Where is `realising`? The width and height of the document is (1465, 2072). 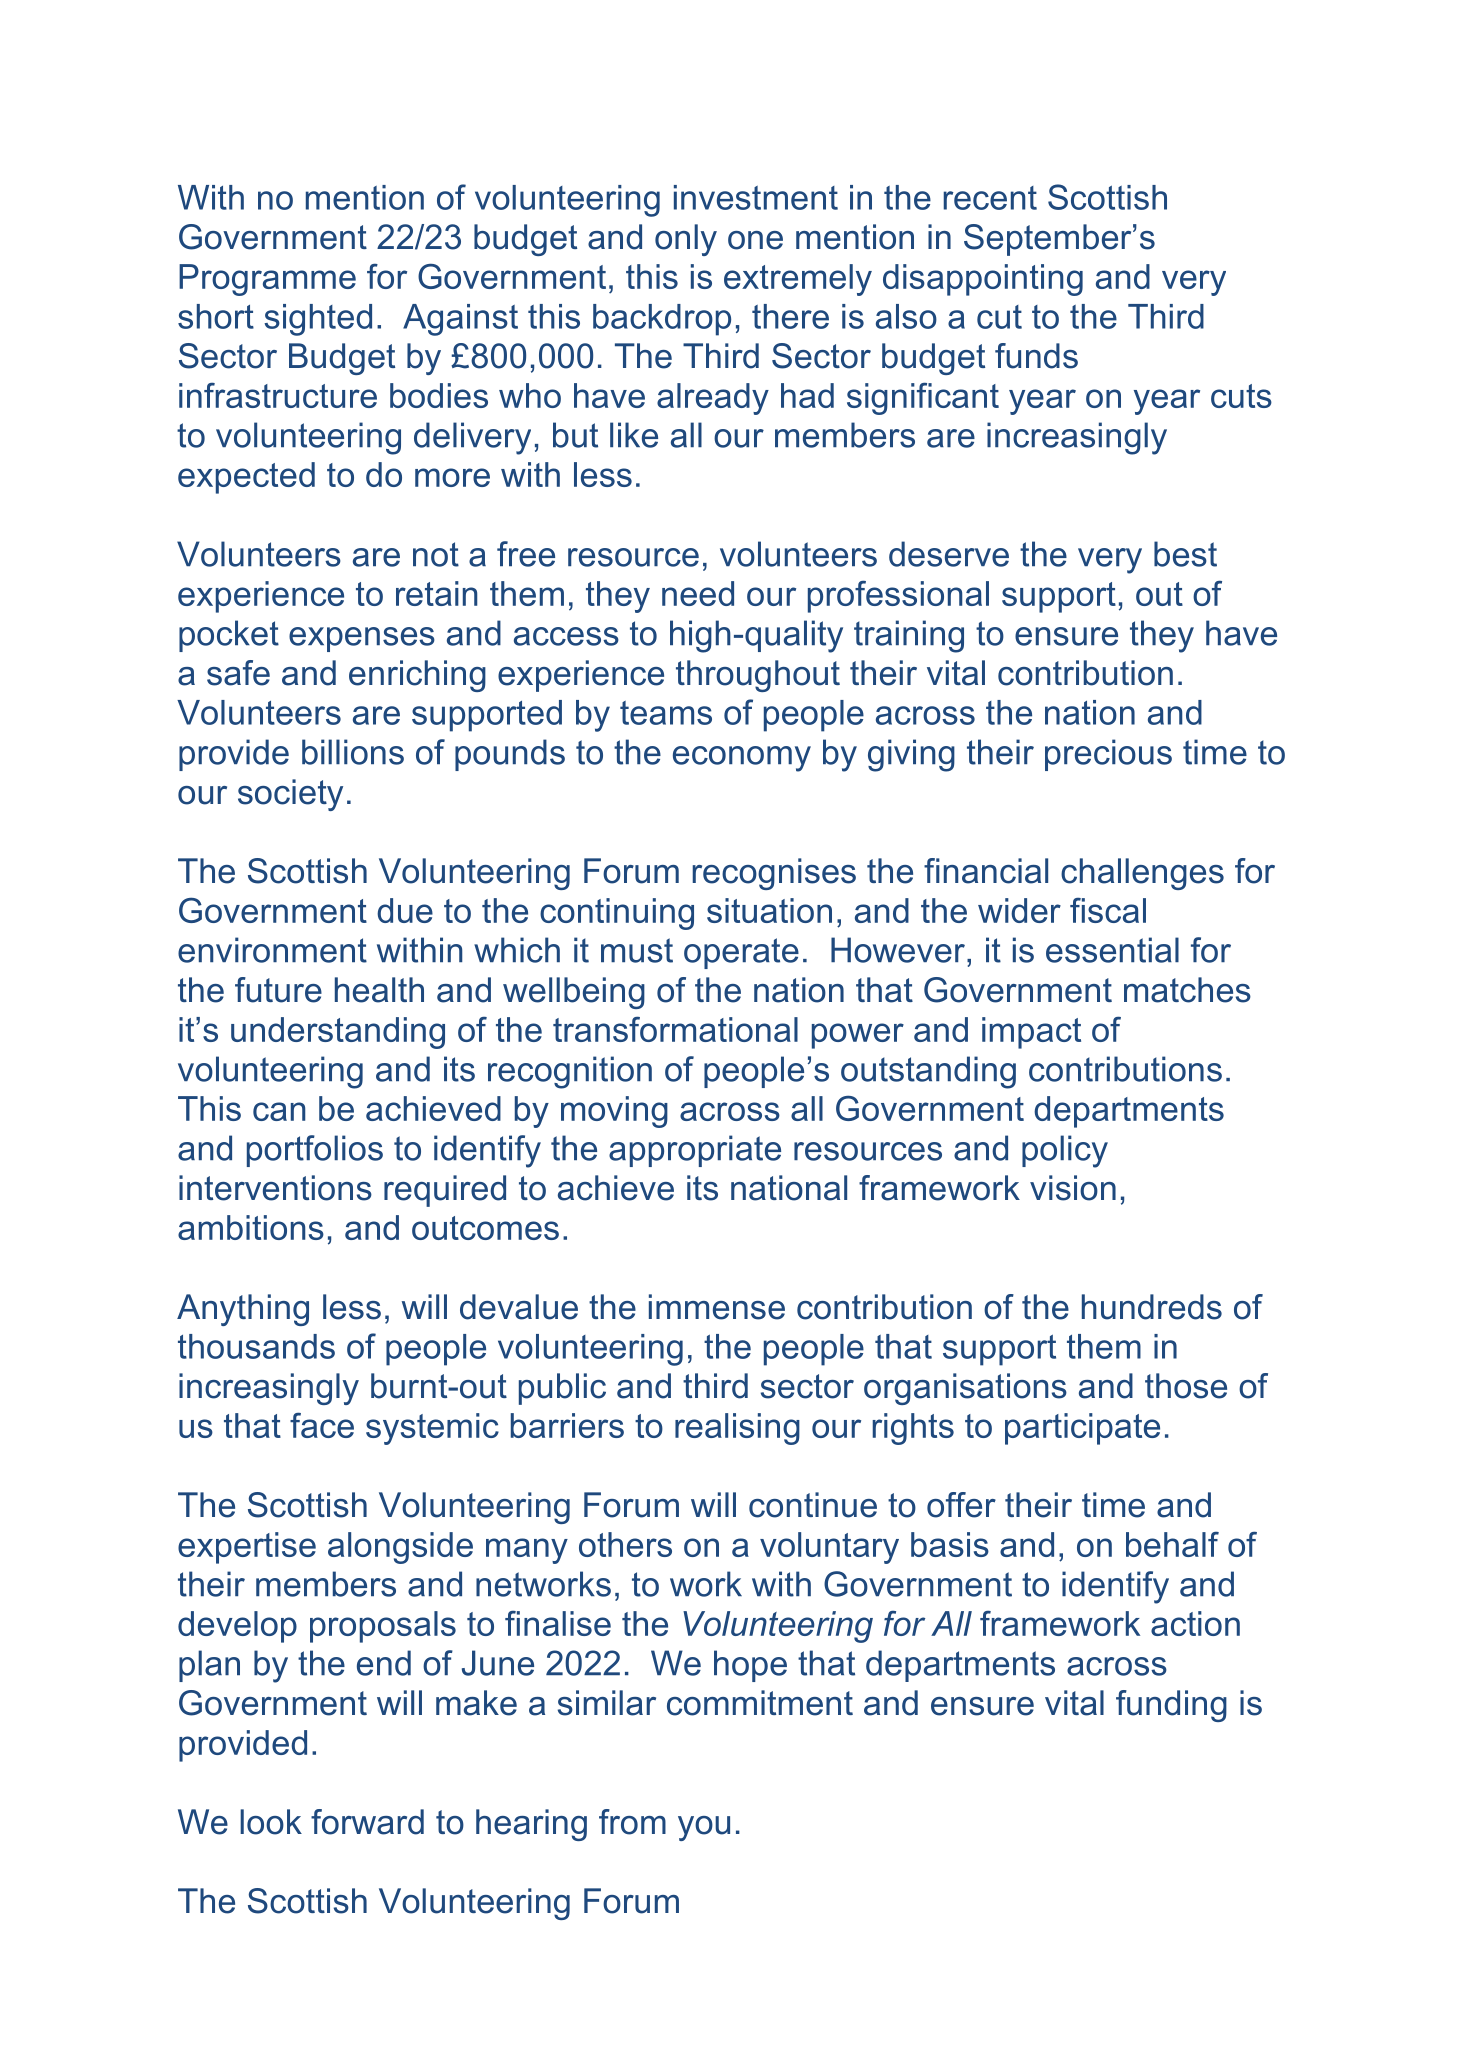
realising is located at coordinates (737, 1429).
